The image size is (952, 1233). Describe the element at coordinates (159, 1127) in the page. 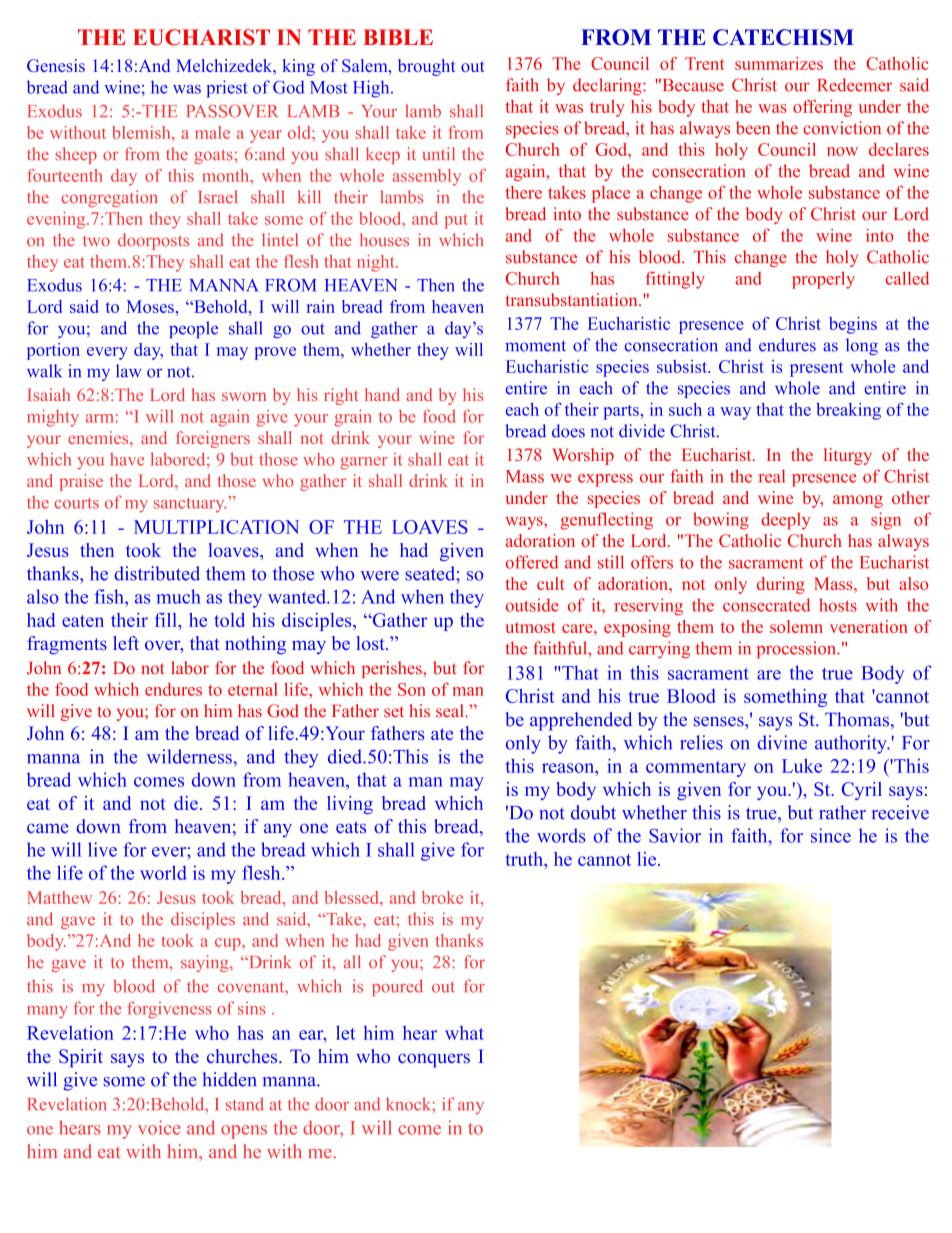

I see `voice` at that location.
